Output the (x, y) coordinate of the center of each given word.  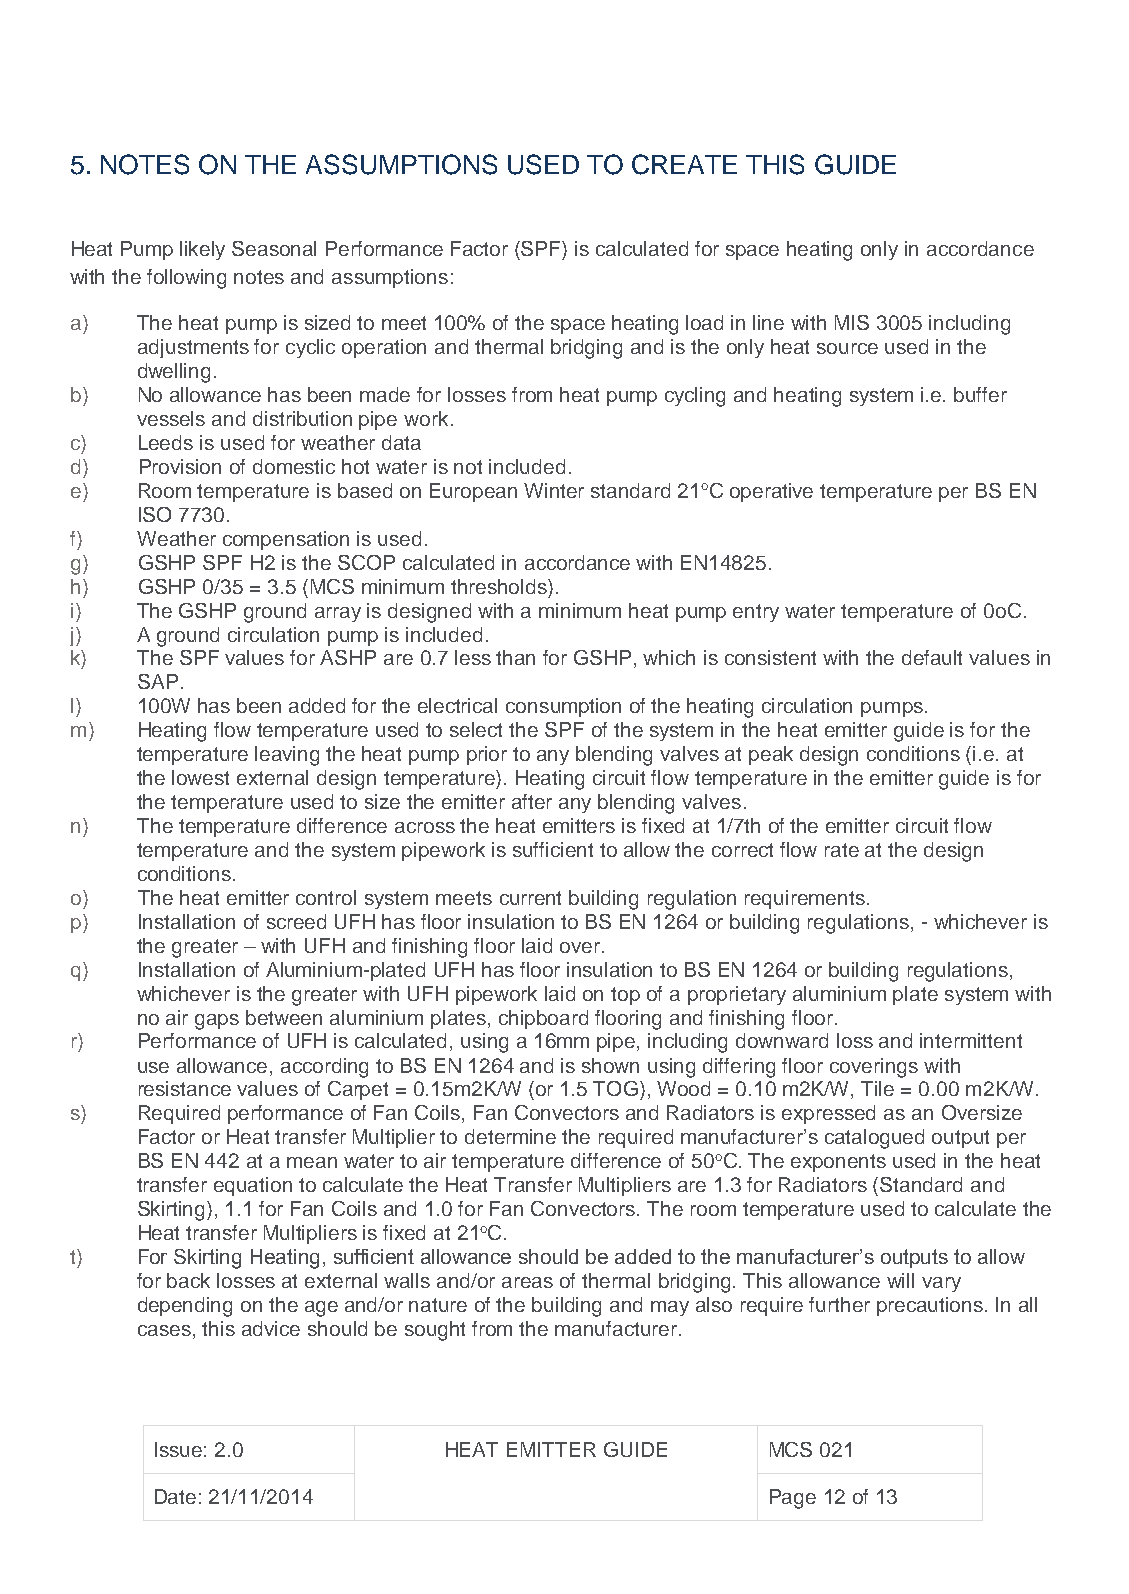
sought (435, 1331)
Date (175, 1496)
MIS (852, 322)
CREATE (684, 164)
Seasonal (274, 248)
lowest (200, 777)
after (532, 801)
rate (842, 850)
